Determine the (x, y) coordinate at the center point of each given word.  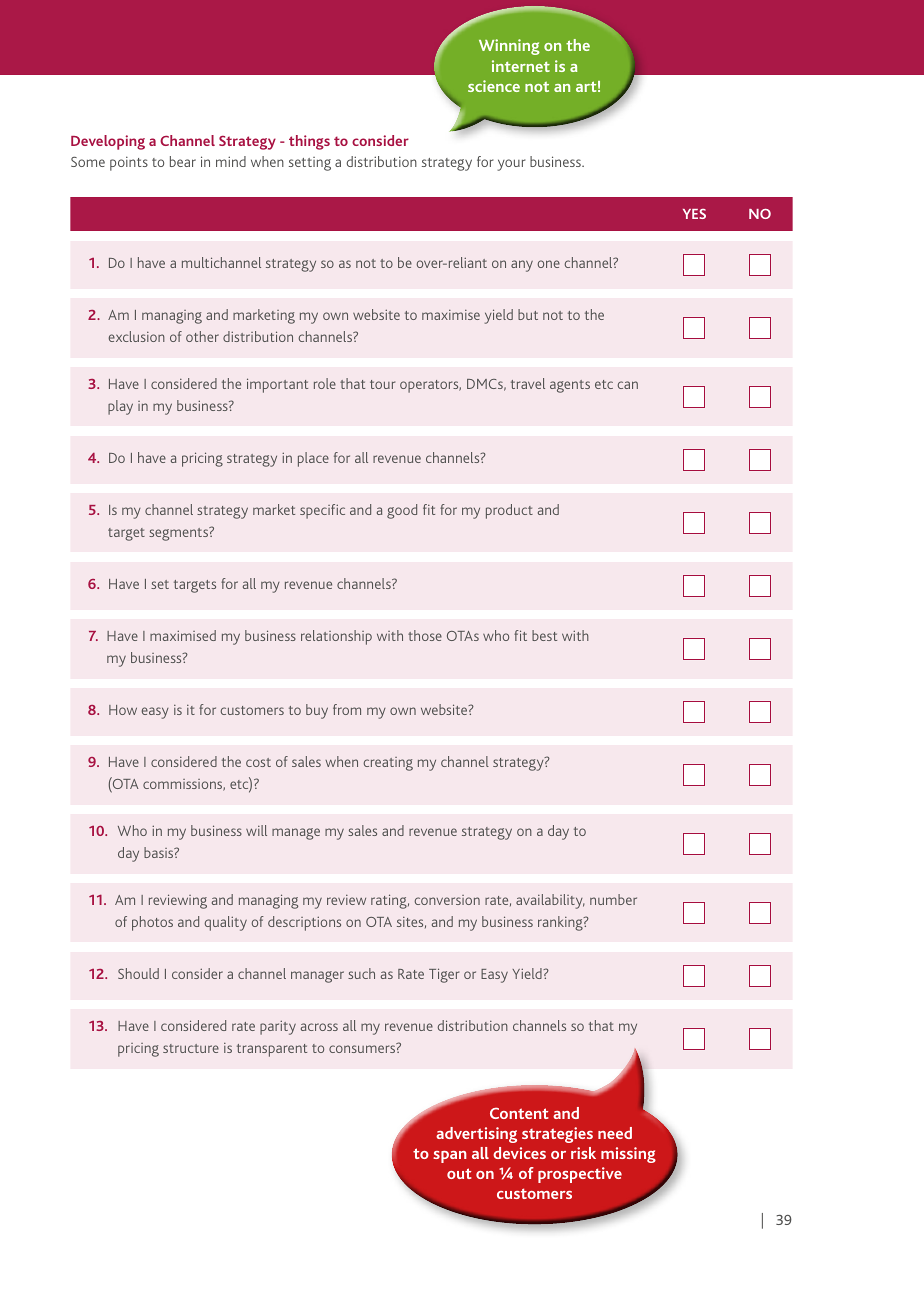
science (494, 86)
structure (191, 1048)
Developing (108, 142)
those (425, 635)
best (544, 635)
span (450, 1157)
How (123, 710)
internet (521, 66)
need (615, 1133)
